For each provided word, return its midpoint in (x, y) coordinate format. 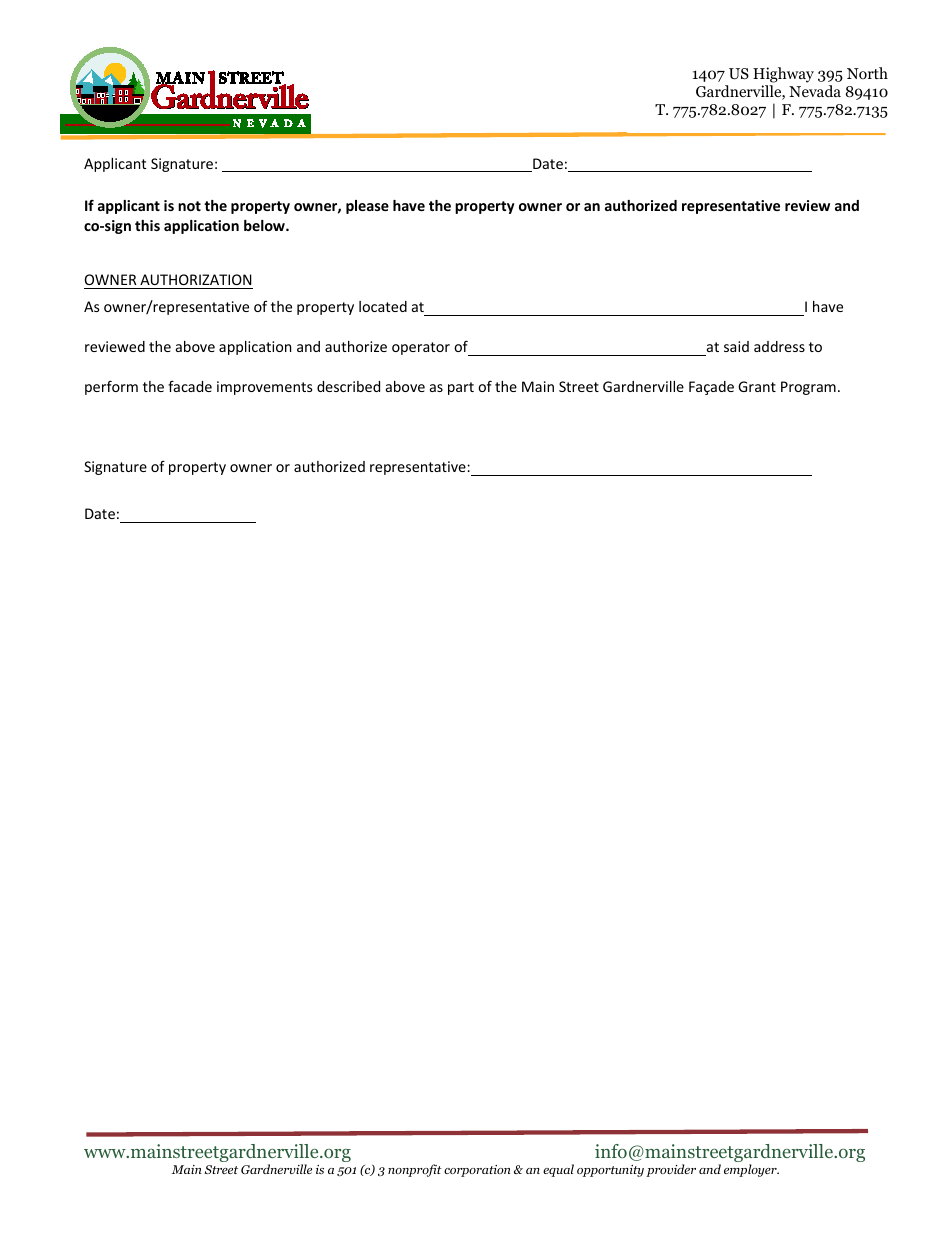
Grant (757, 386)
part (461, 388)
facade (190, 386)
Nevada (815, 91)
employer (751, 1170)
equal (558, 1170)
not (189, 206)
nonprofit (415, 1170)
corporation (477, 1171)
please (367, 207)
